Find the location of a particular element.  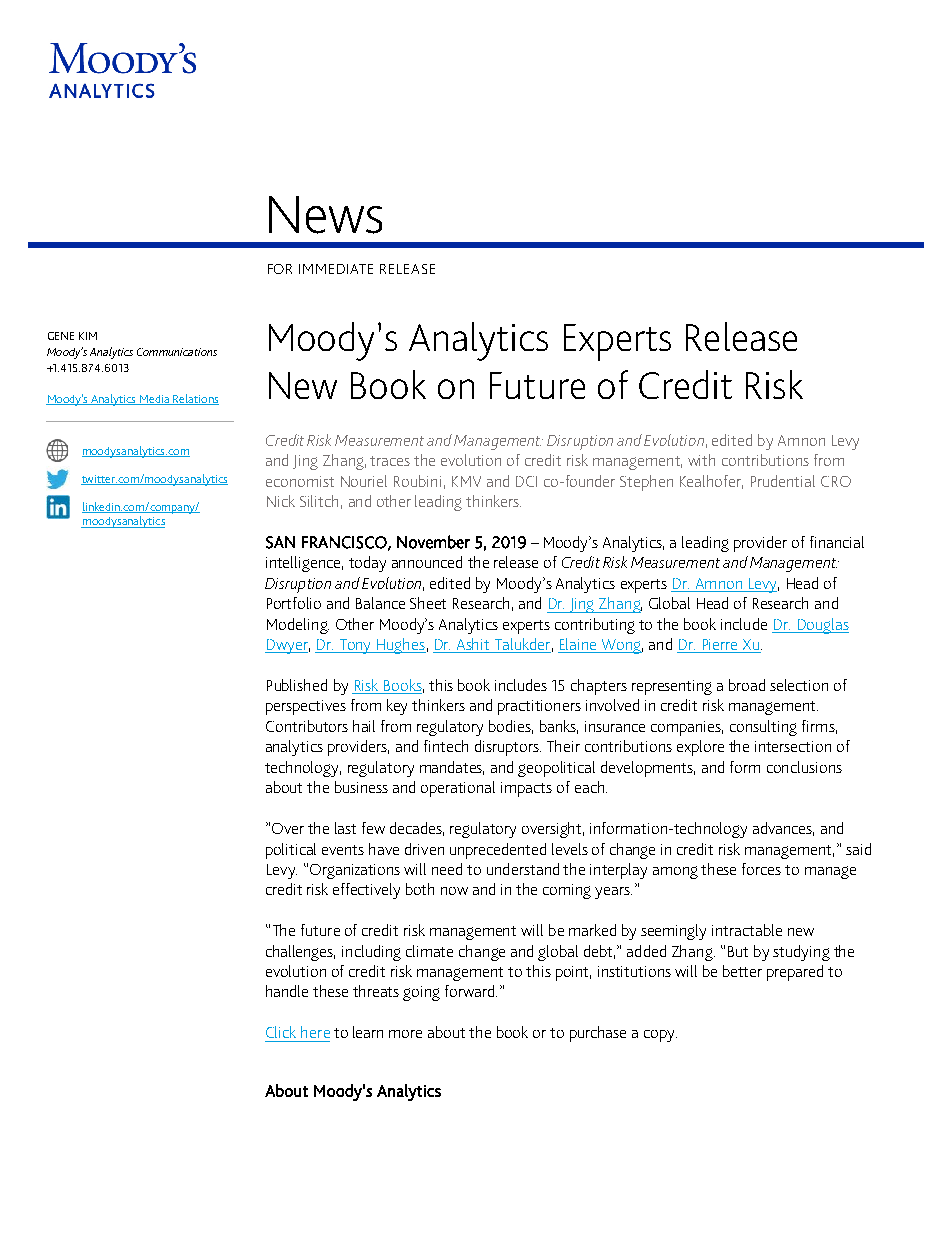

Click is located at coordinates (281, 1032).
